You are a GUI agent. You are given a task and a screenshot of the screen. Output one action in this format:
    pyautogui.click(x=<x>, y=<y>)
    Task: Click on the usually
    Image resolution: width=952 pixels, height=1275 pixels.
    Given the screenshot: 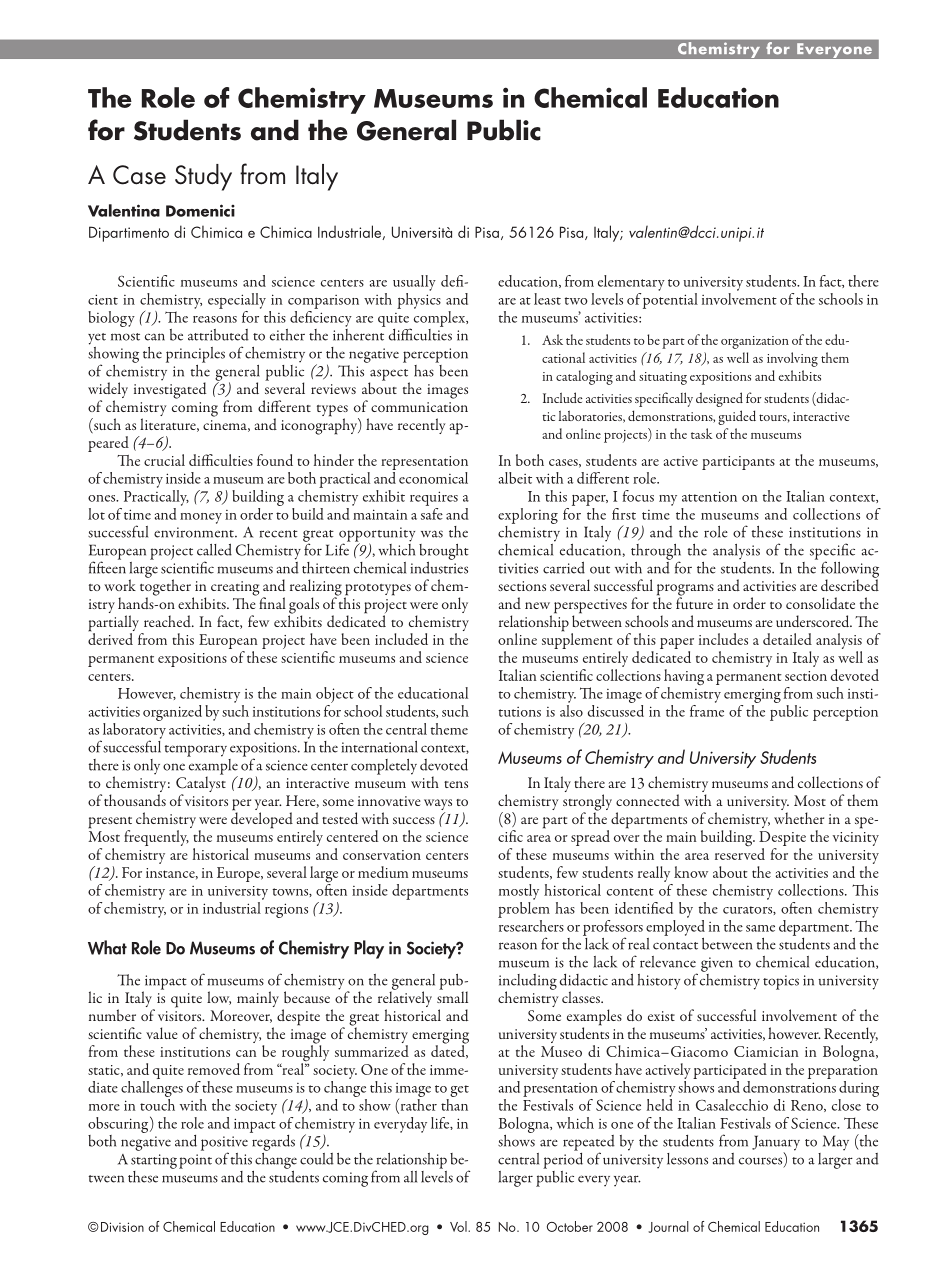 What is the action you would take?
    pyautogui.click(x=414, y=283)
